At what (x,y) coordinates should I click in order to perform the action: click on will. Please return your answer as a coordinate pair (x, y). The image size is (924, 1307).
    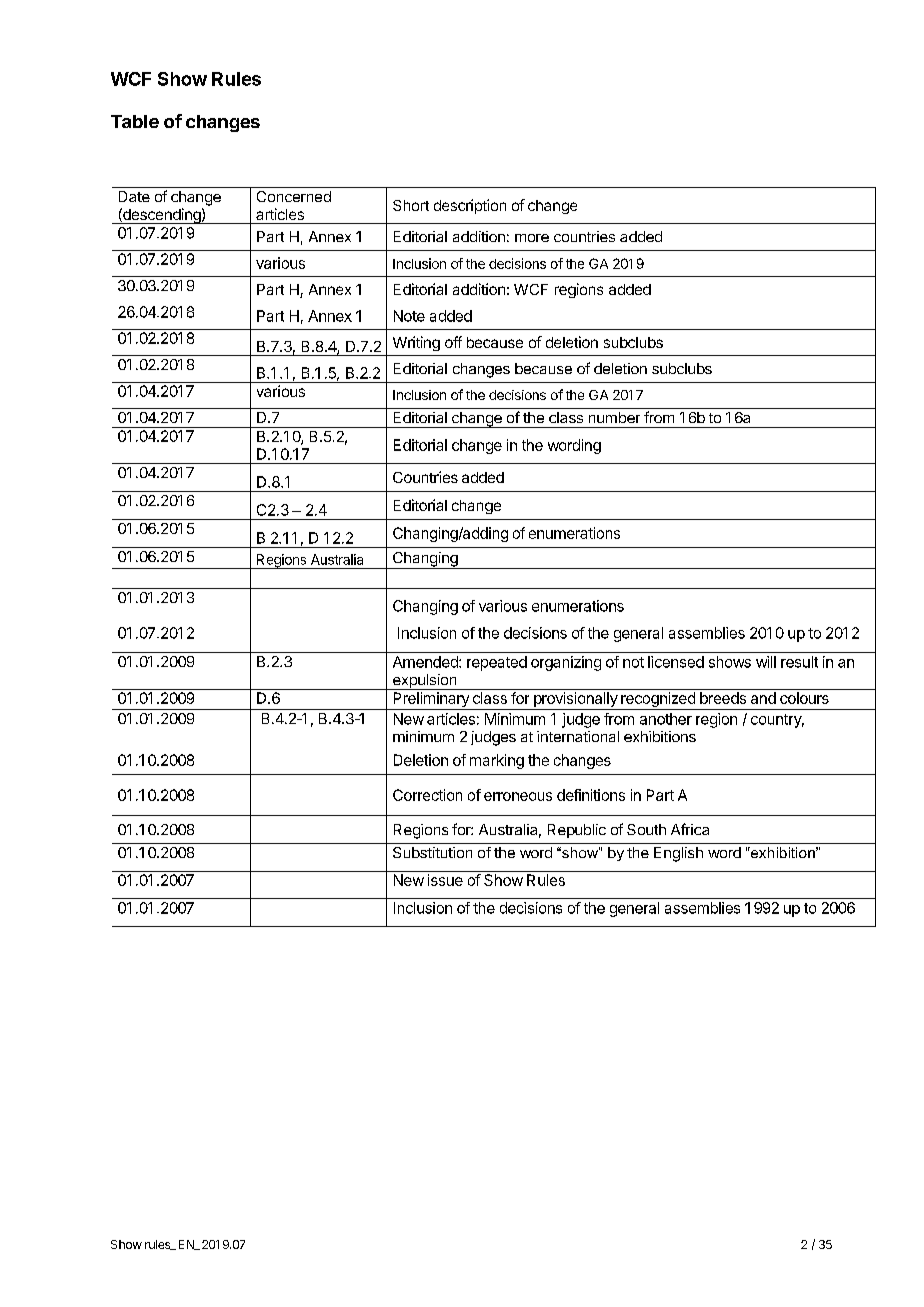
    Looking at the image, I should click on (766, 662).
